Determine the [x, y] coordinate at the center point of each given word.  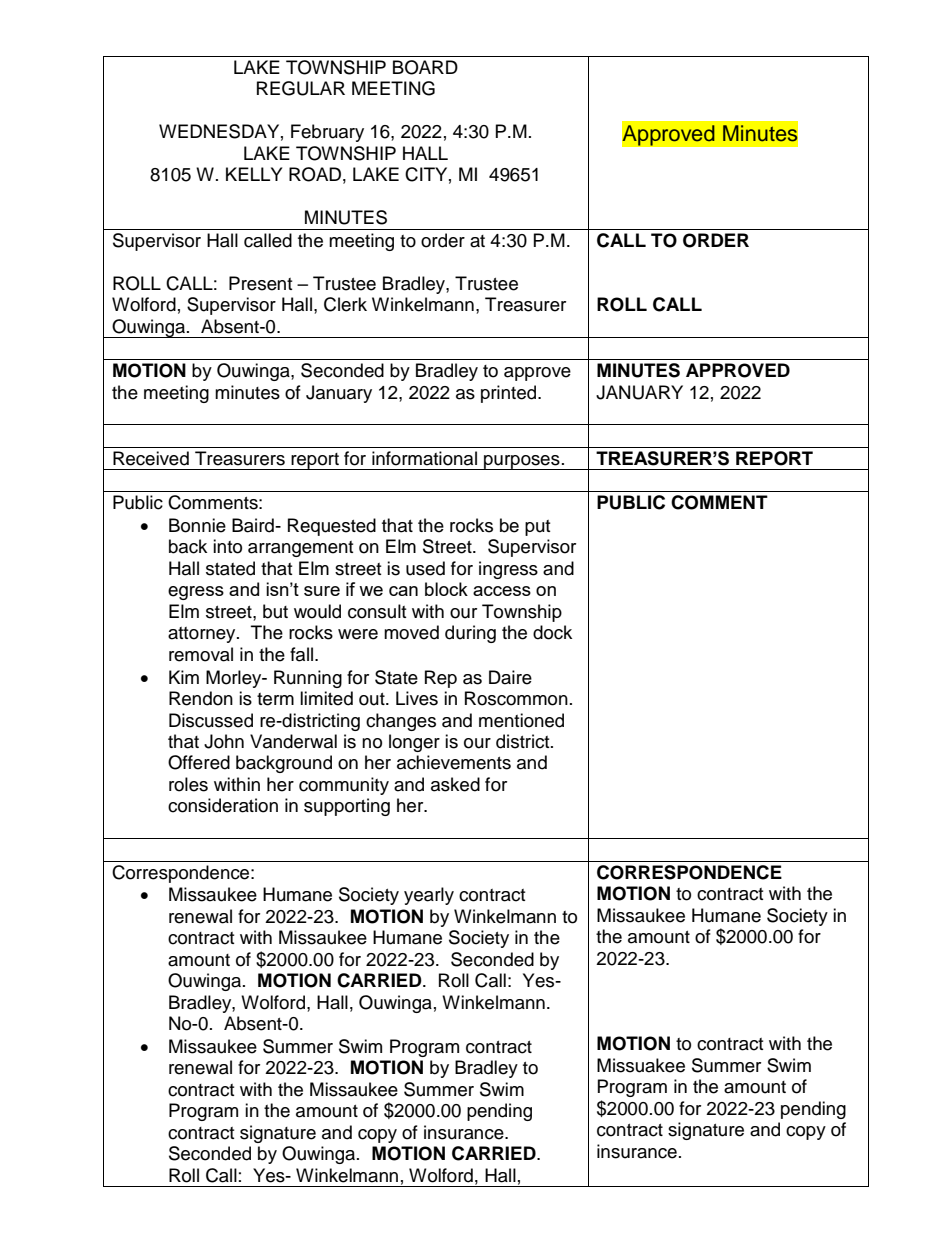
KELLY [254, 174]
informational [424, 458]
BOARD [425, 67]
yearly [429, 896]
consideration [223, 805]
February [327, 133]
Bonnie [197, 525]
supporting [347, 807]
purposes [522, 462]
